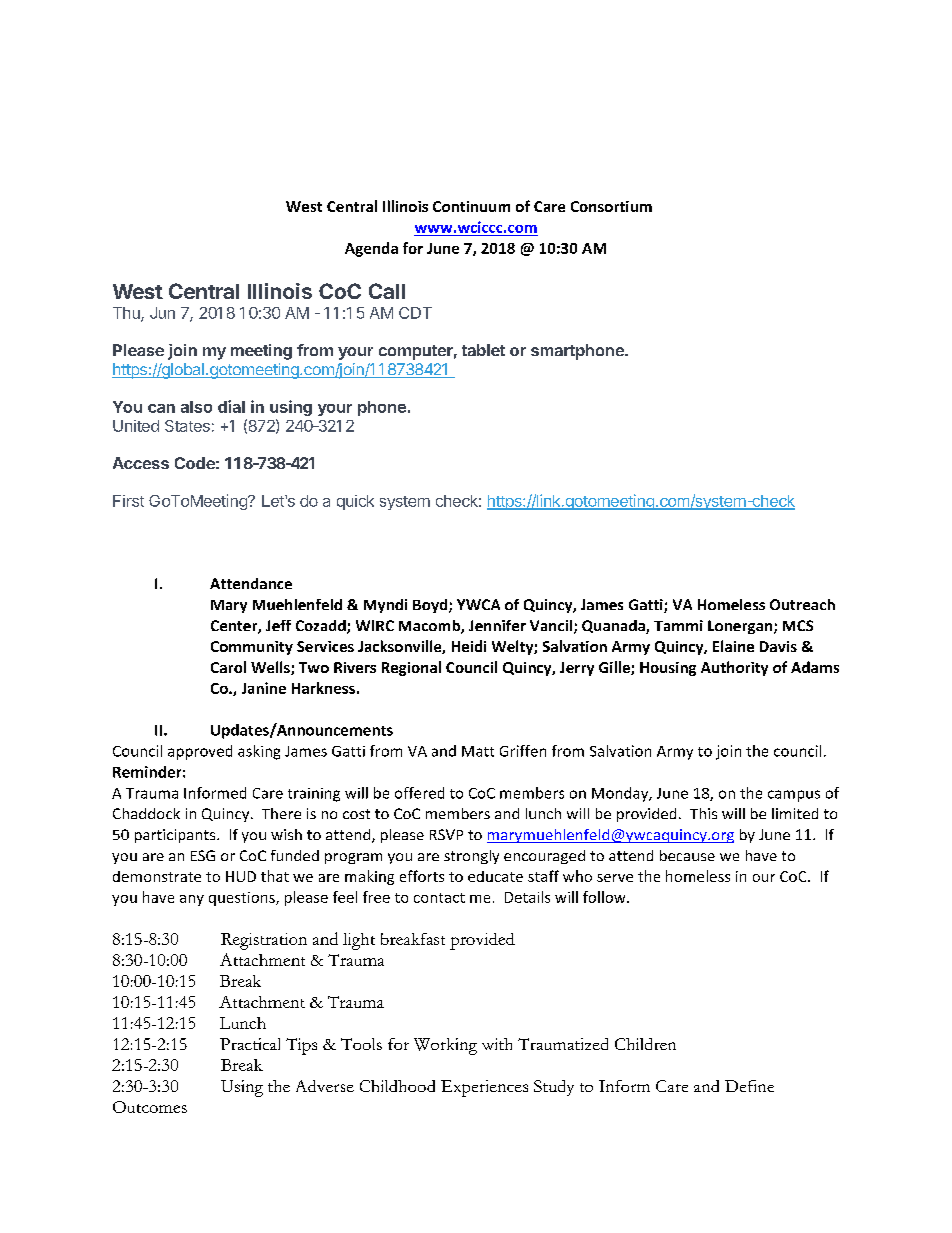 The image size is (952, 1233). Describe the element at coordinates (203, 855) in the page. I see `ESG` at that location.
